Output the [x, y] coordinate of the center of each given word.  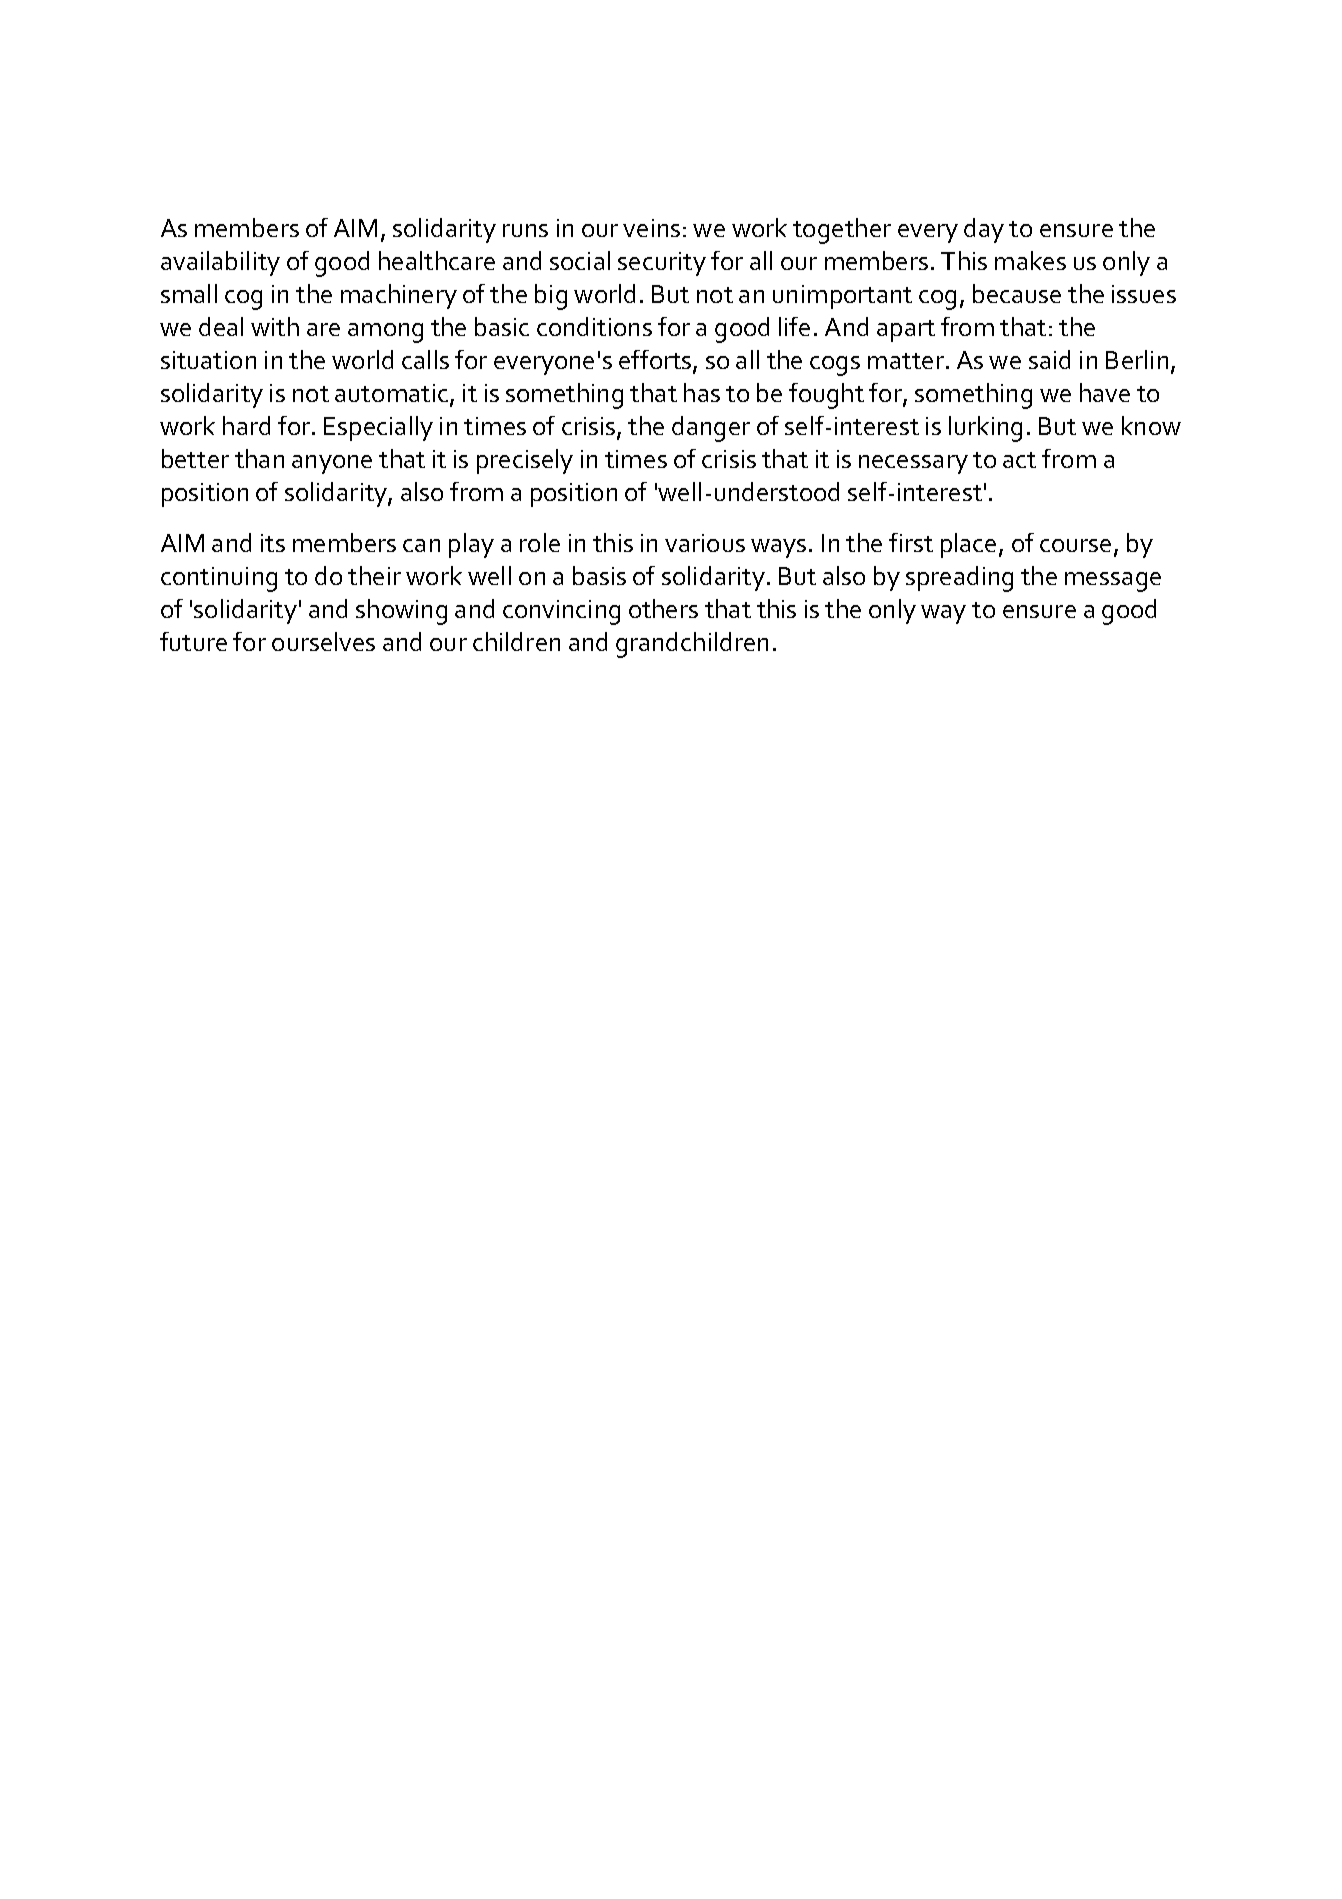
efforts [656, 360]
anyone [332, 464]
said [1049, 359]
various [705, 543]
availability [220, 263]
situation [208, 360]
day [984, 230]
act [1019, 460]
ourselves [323, 641]
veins [651, 228]
